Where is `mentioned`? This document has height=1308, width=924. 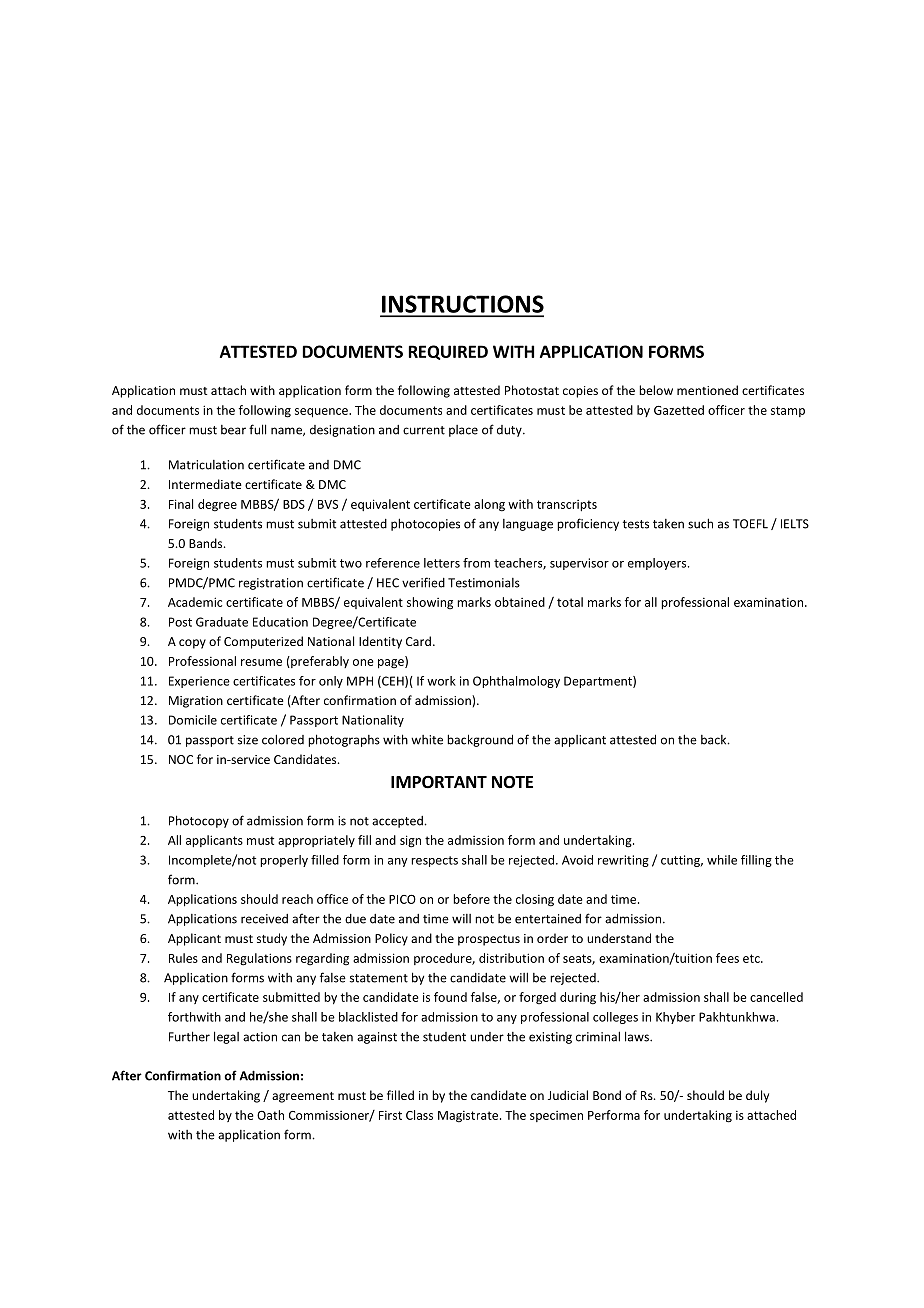 mentioned is located at coordinates (707, 390).
